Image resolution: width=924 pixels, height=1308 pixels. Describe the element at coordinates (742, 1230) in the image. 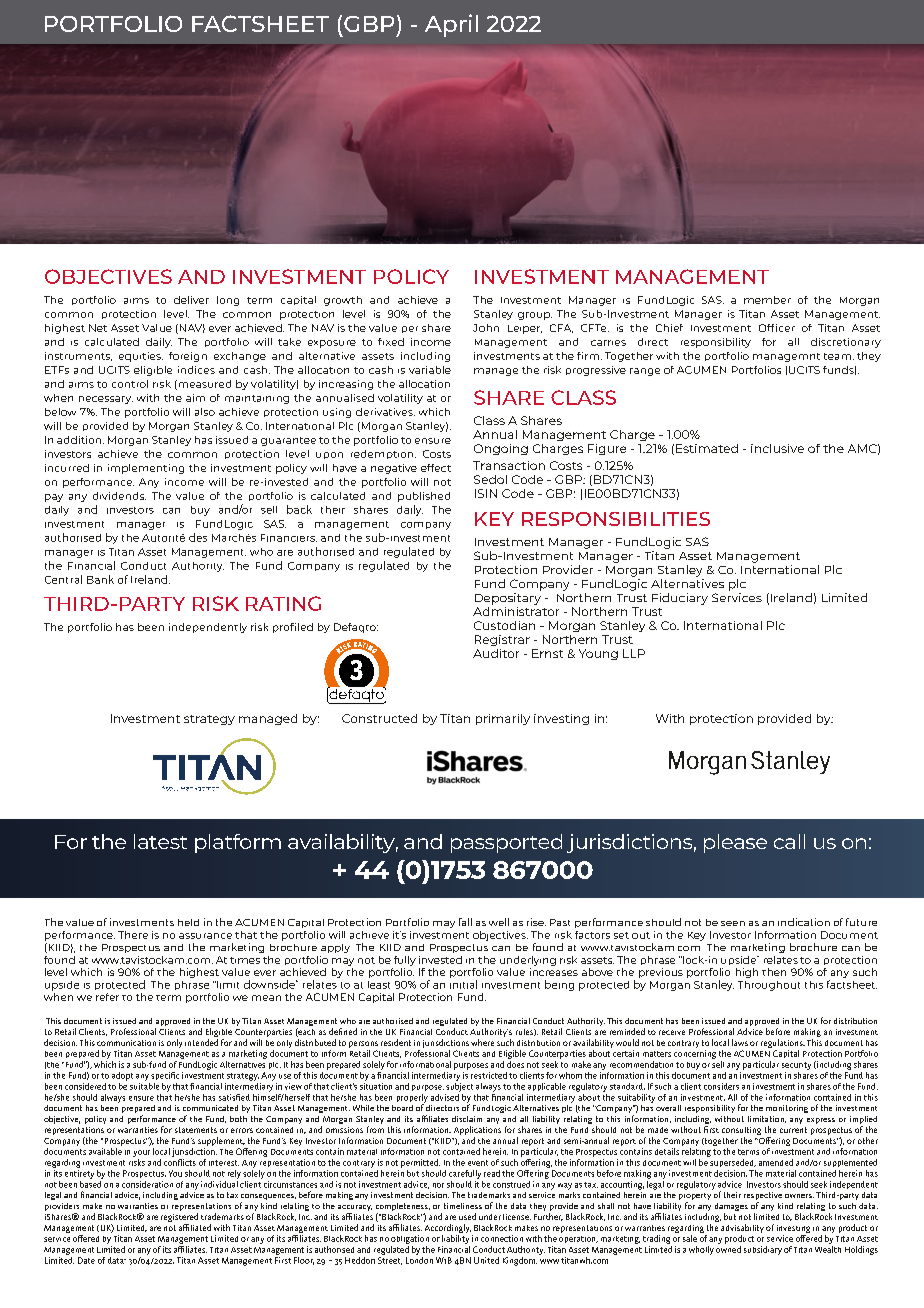

I see `advisability` at that location.
